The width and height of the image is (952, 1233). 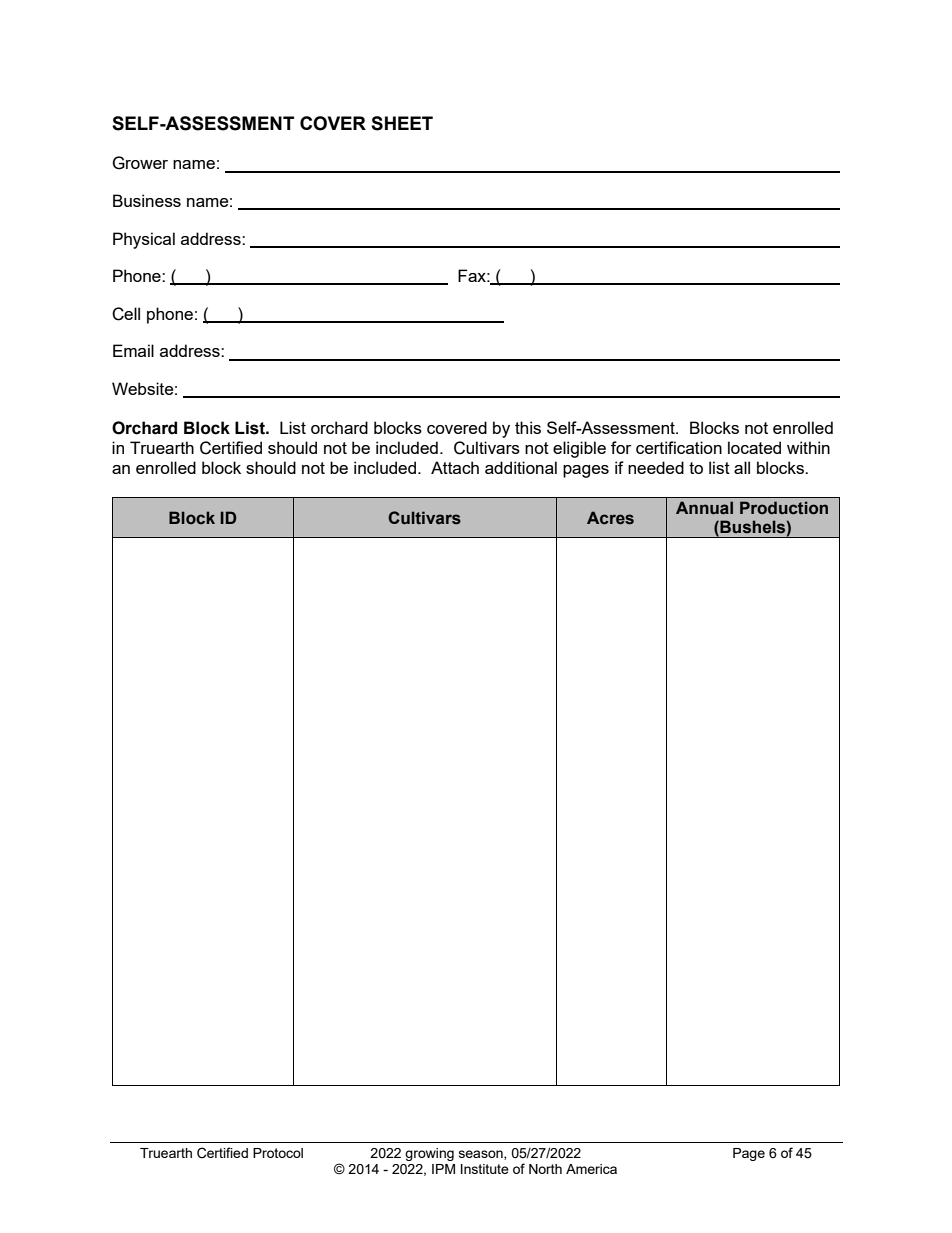 I want to click on growing, so click(x=429, y=1154).
